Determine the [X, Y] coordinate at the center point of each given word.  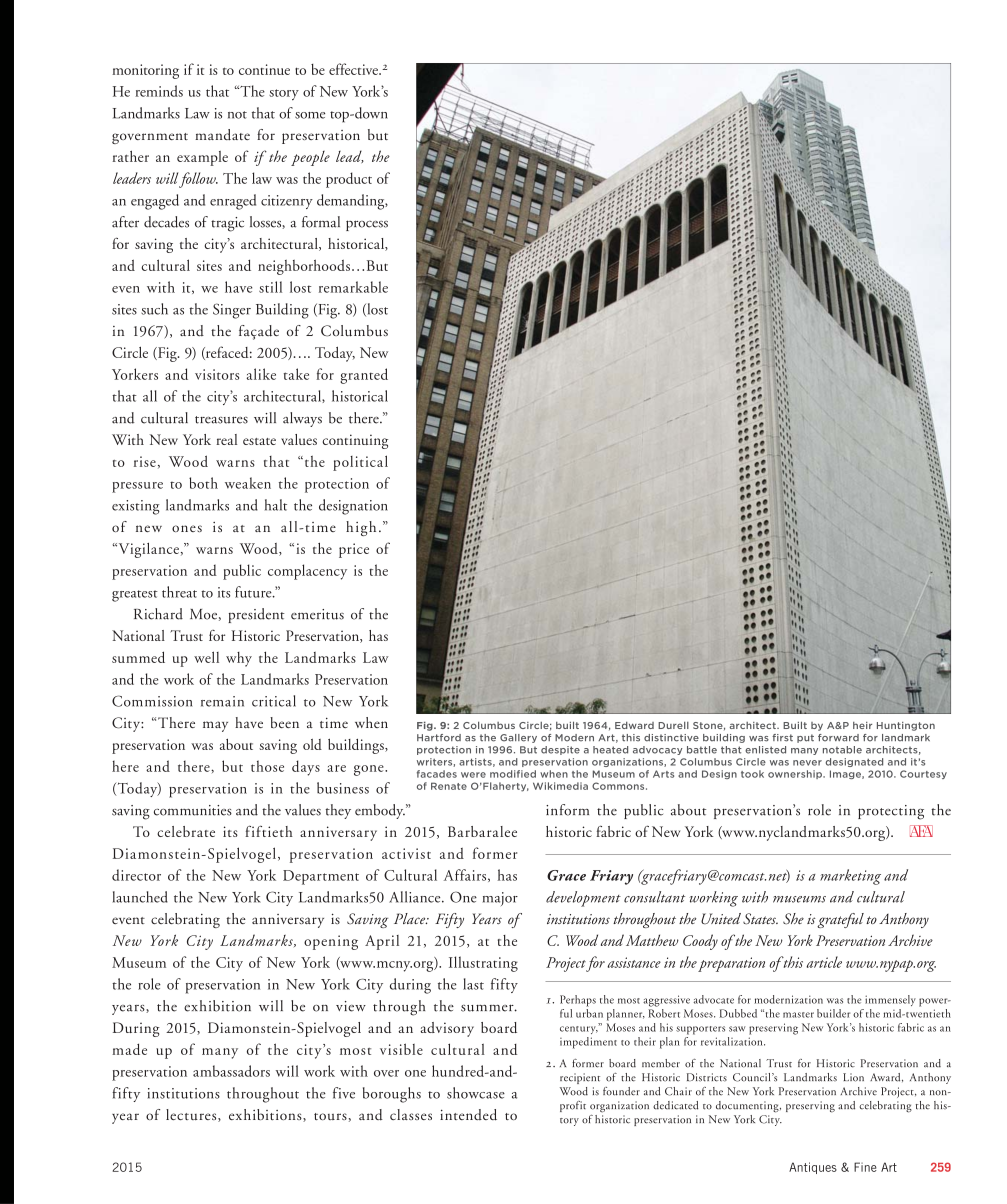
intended [468, 1115]
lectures [192, 1115]
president [256, 615]
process [367, 225]
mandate [222, 134]
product [349, 180]
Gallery [518, 738]
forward [838, 738]
